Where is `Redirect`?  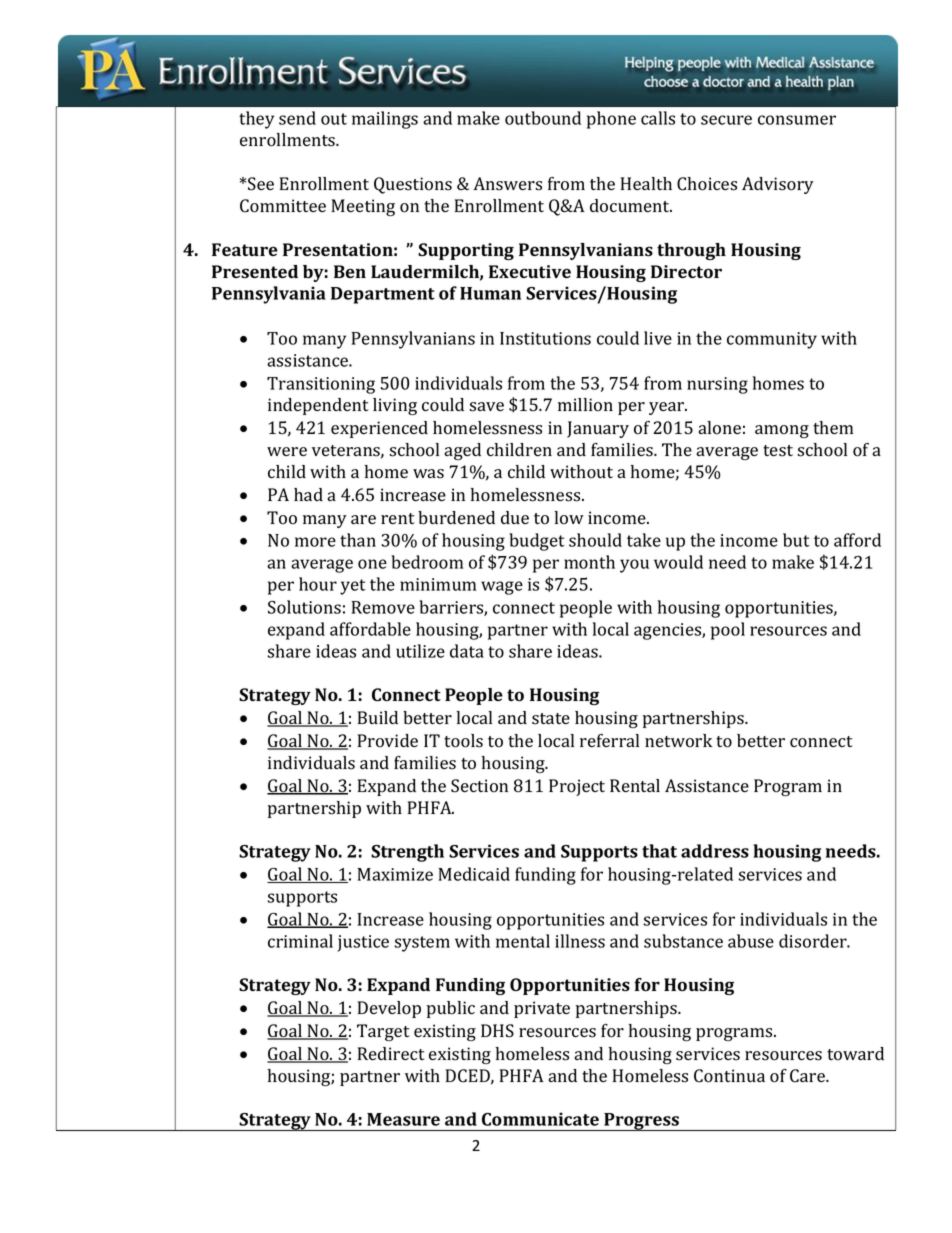 Redirect is located at coordinates (391, 1053).
